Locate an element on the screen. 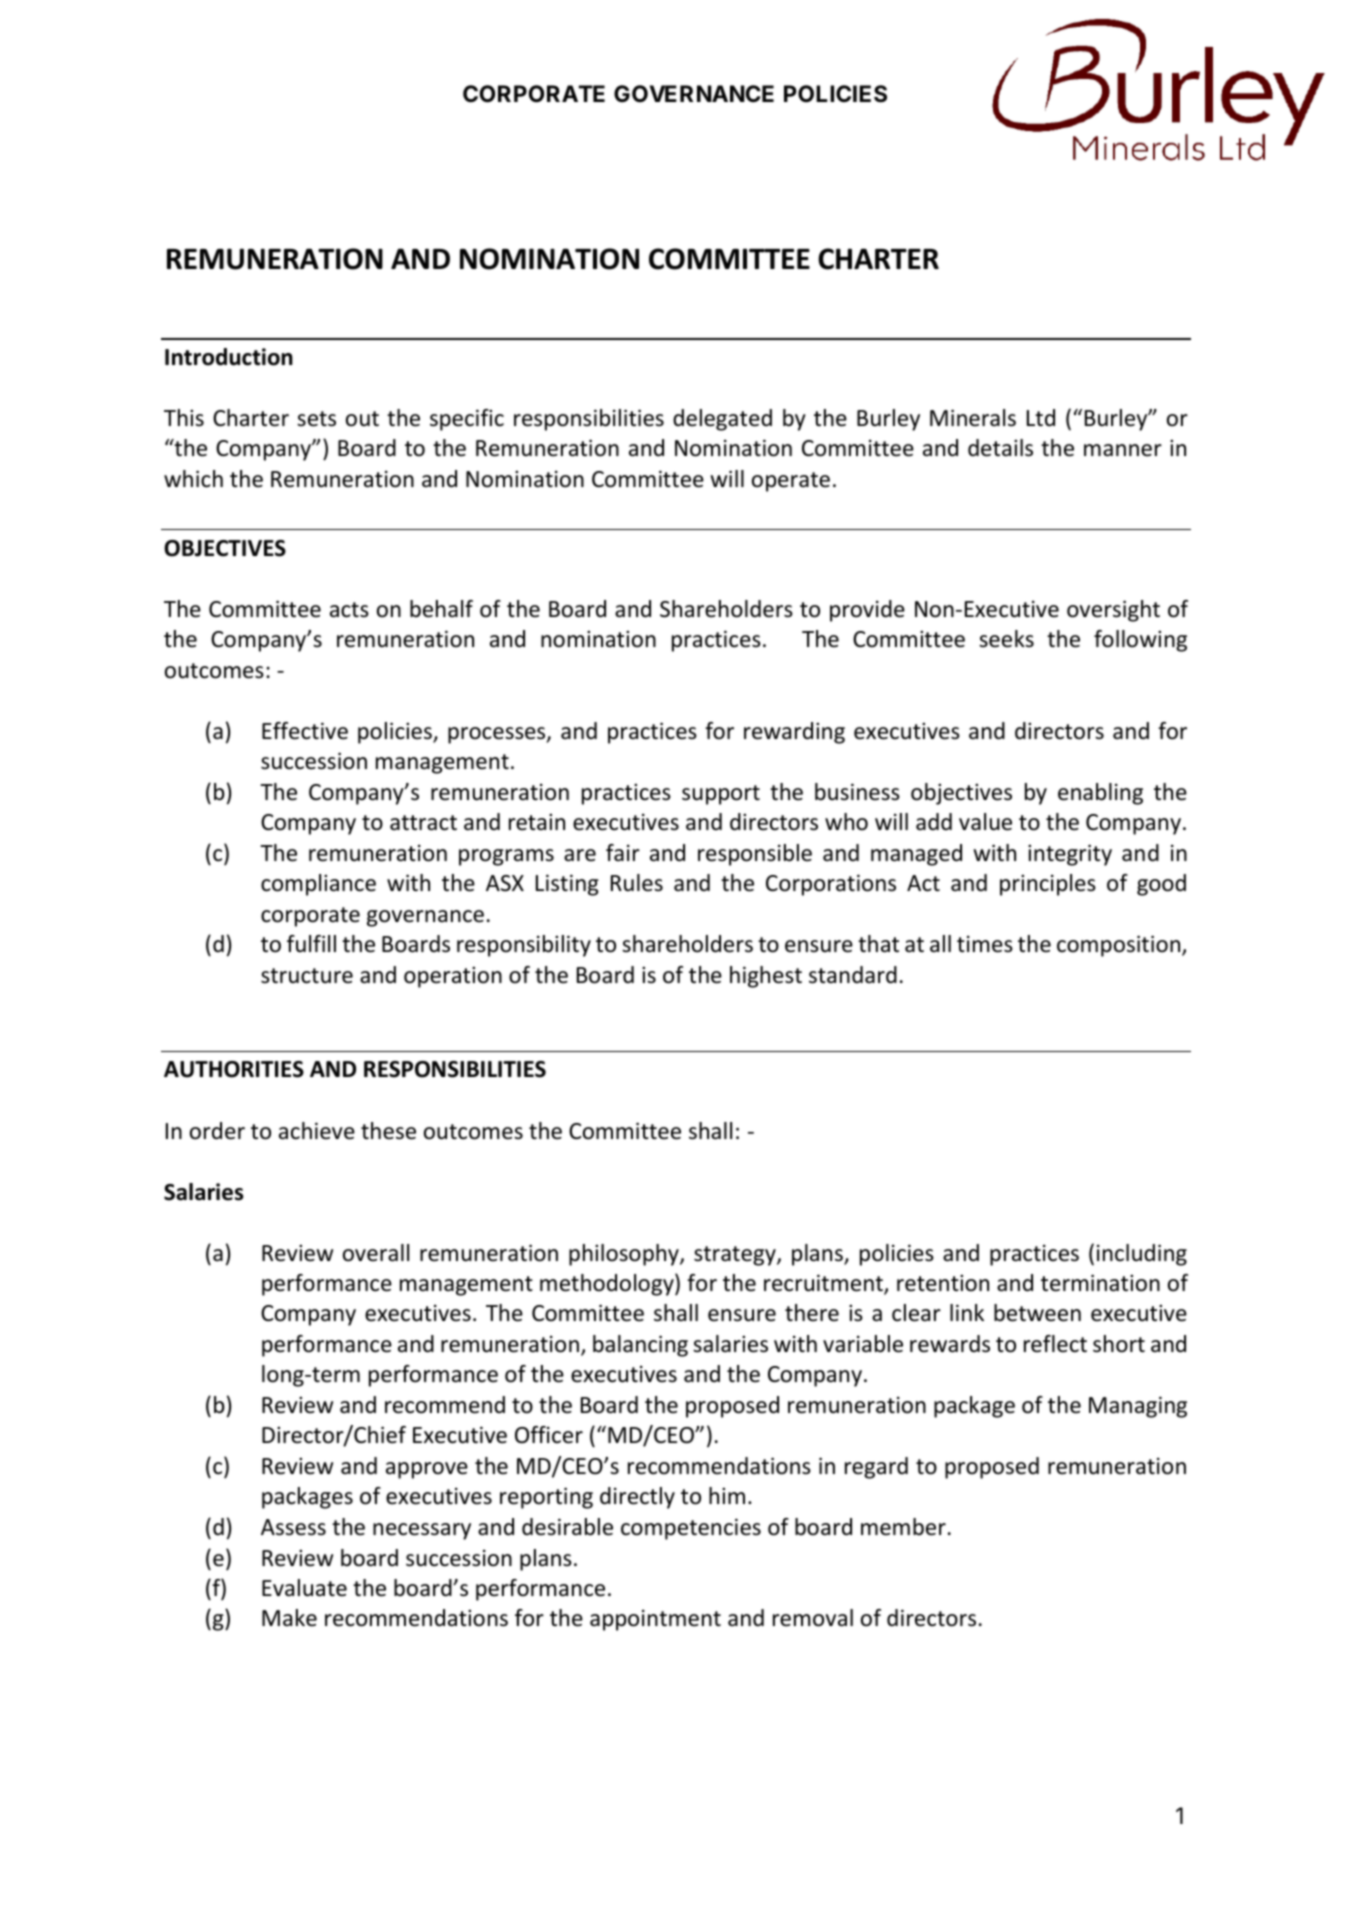 This screenshot has width=1352, height=1911. times is located at coordinates (985, 944).
